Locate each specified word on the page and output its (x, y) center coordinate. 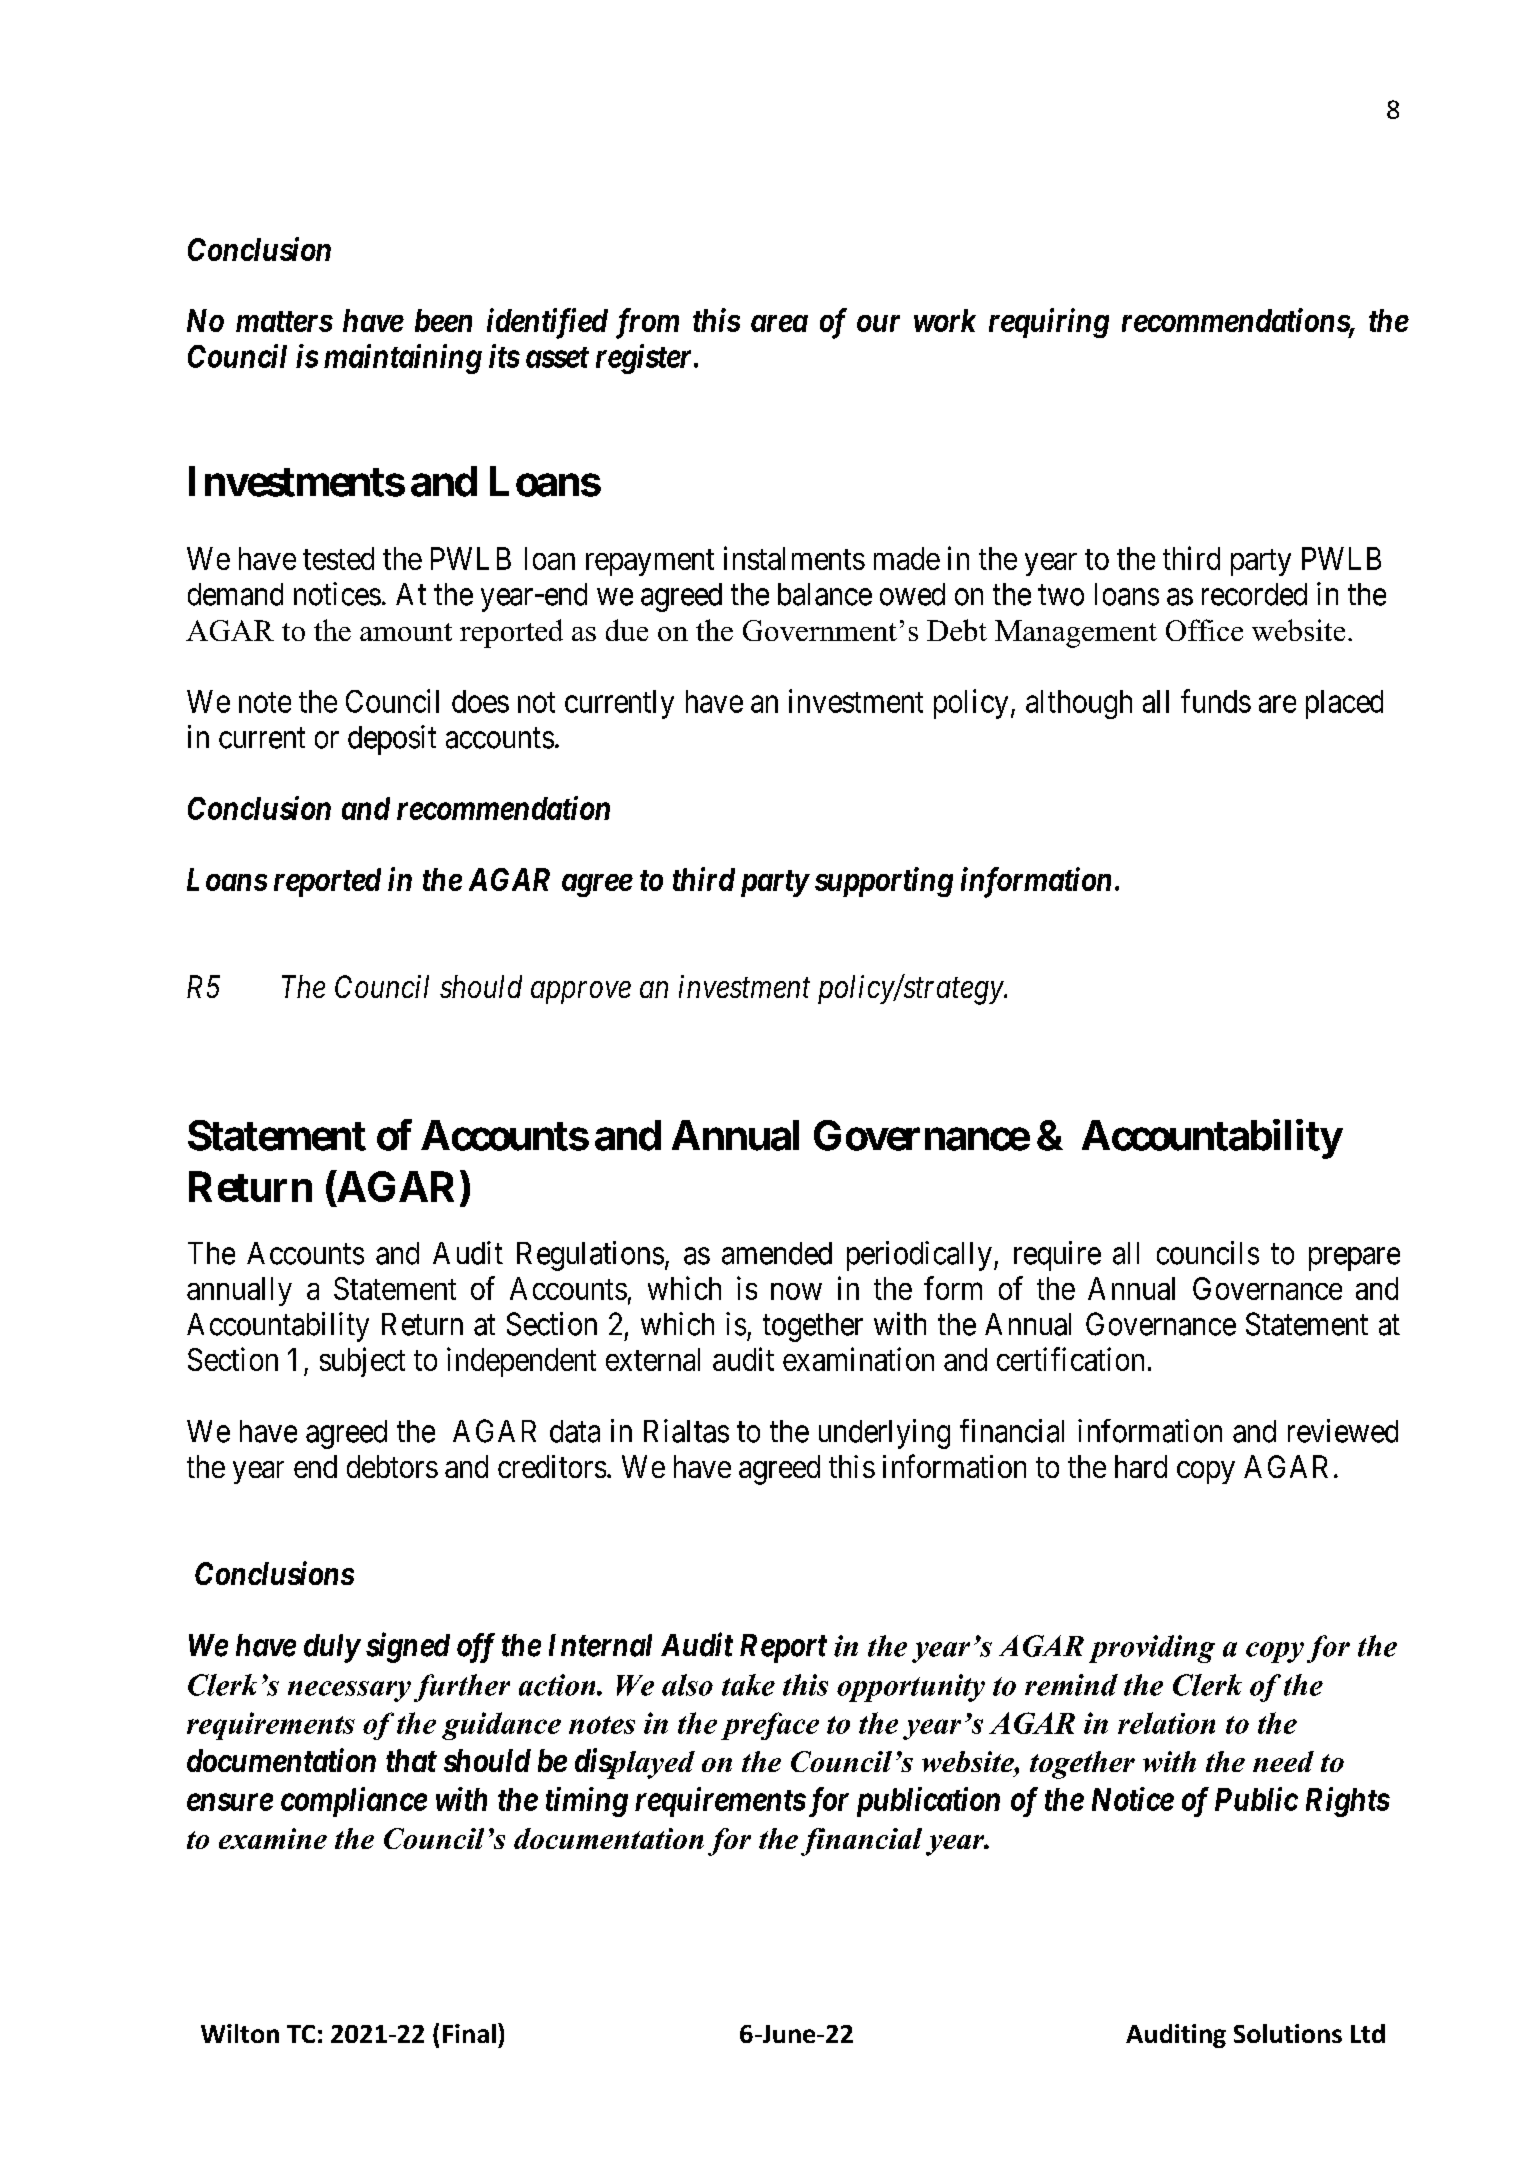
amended (777, 1253)
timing (587, 1802)
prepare (1354, 1259)
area (779, 323)
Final (469, 2033)
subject (362, 1362)
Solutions (1288, 2033)
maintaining (403, 359)
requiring (1049, 323)
